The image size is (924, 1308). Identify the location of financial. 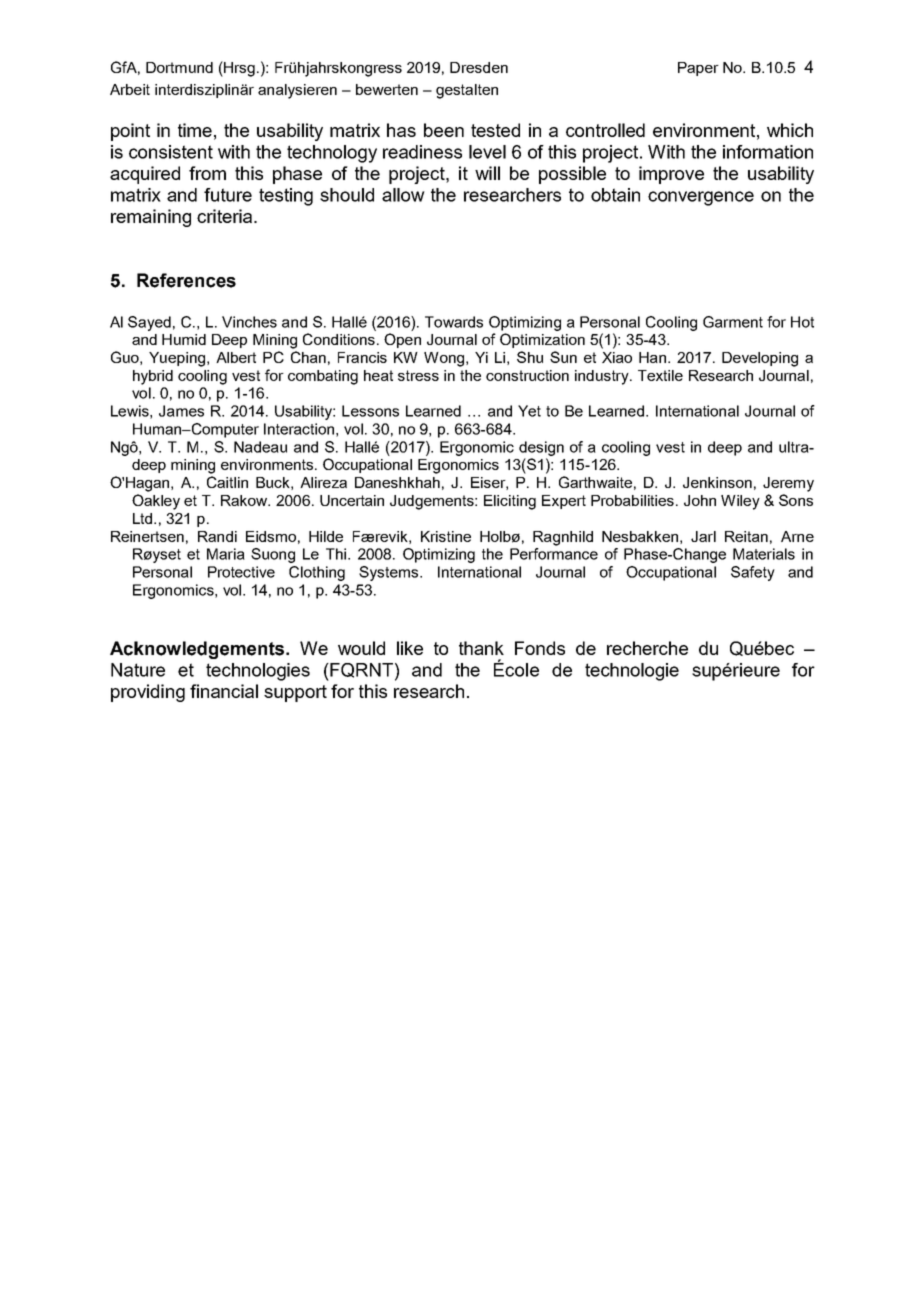
(224, 691).
